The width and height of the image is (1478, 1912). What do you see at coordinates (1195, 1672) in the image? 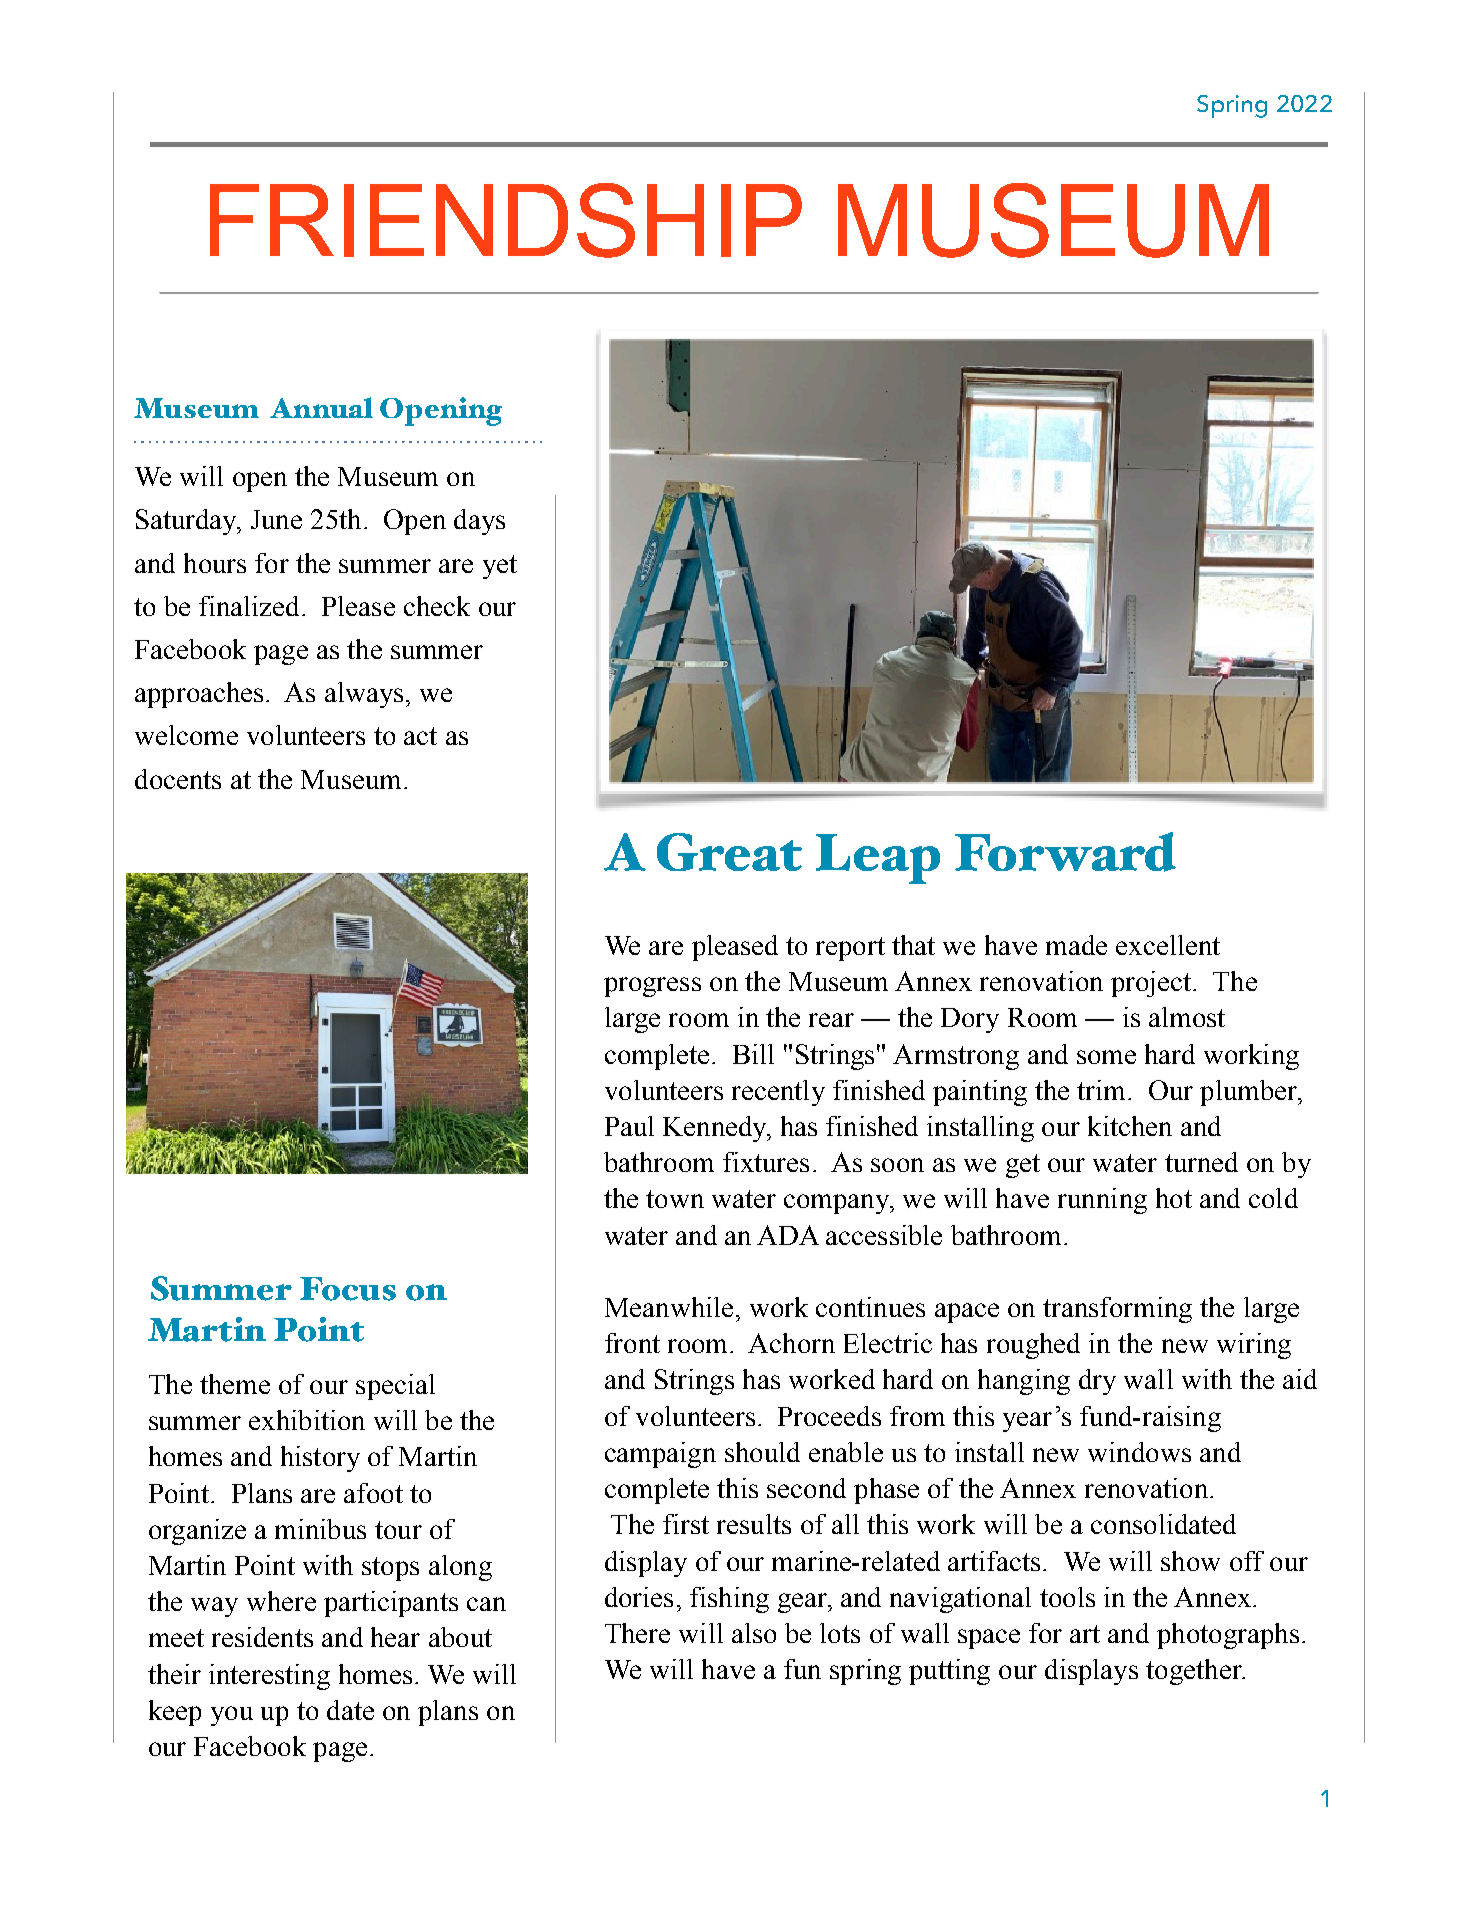
I see `together` at bounding box center [1195, 1672].
